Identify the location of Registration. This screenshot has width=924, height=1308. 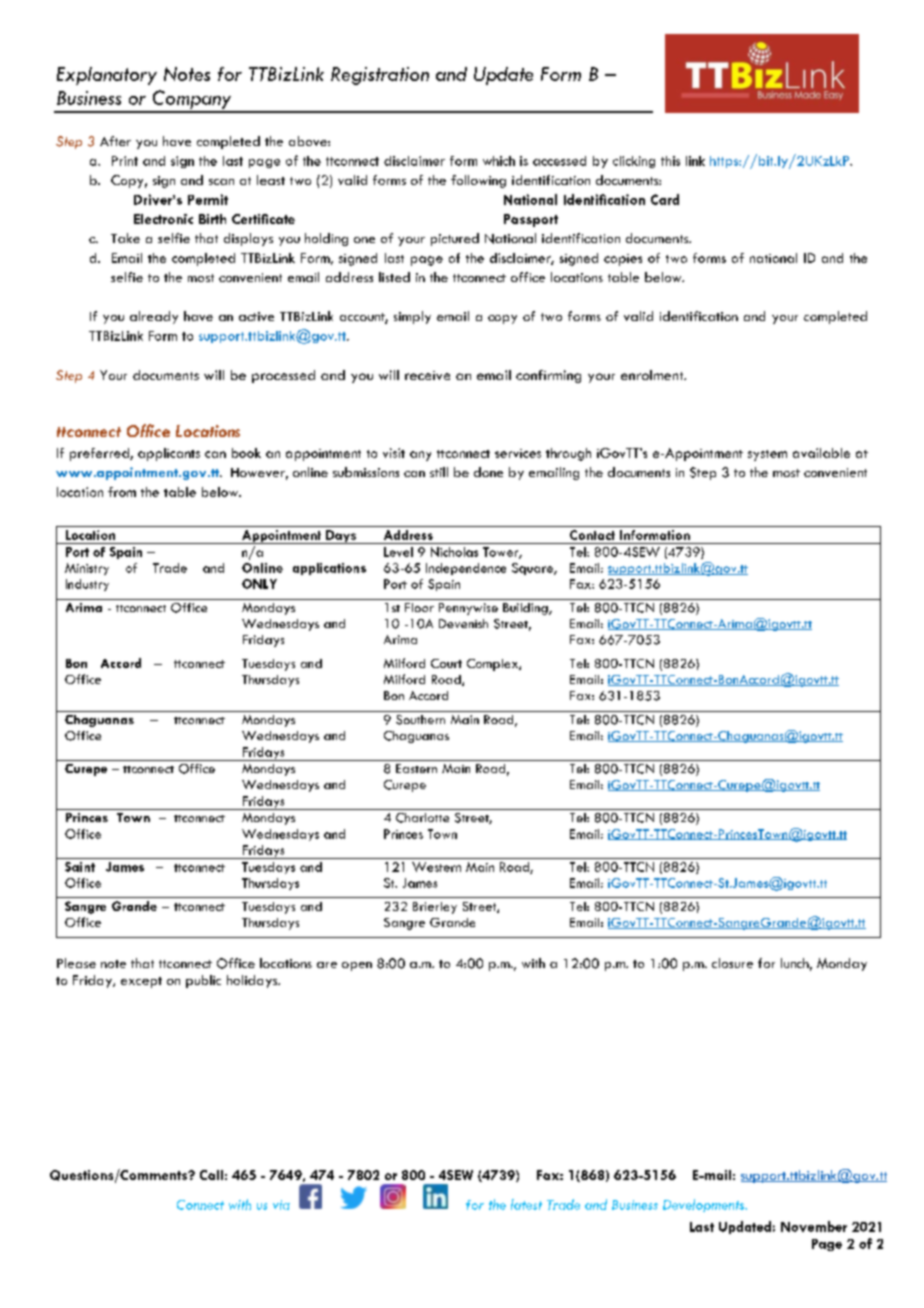
(380, 76).
